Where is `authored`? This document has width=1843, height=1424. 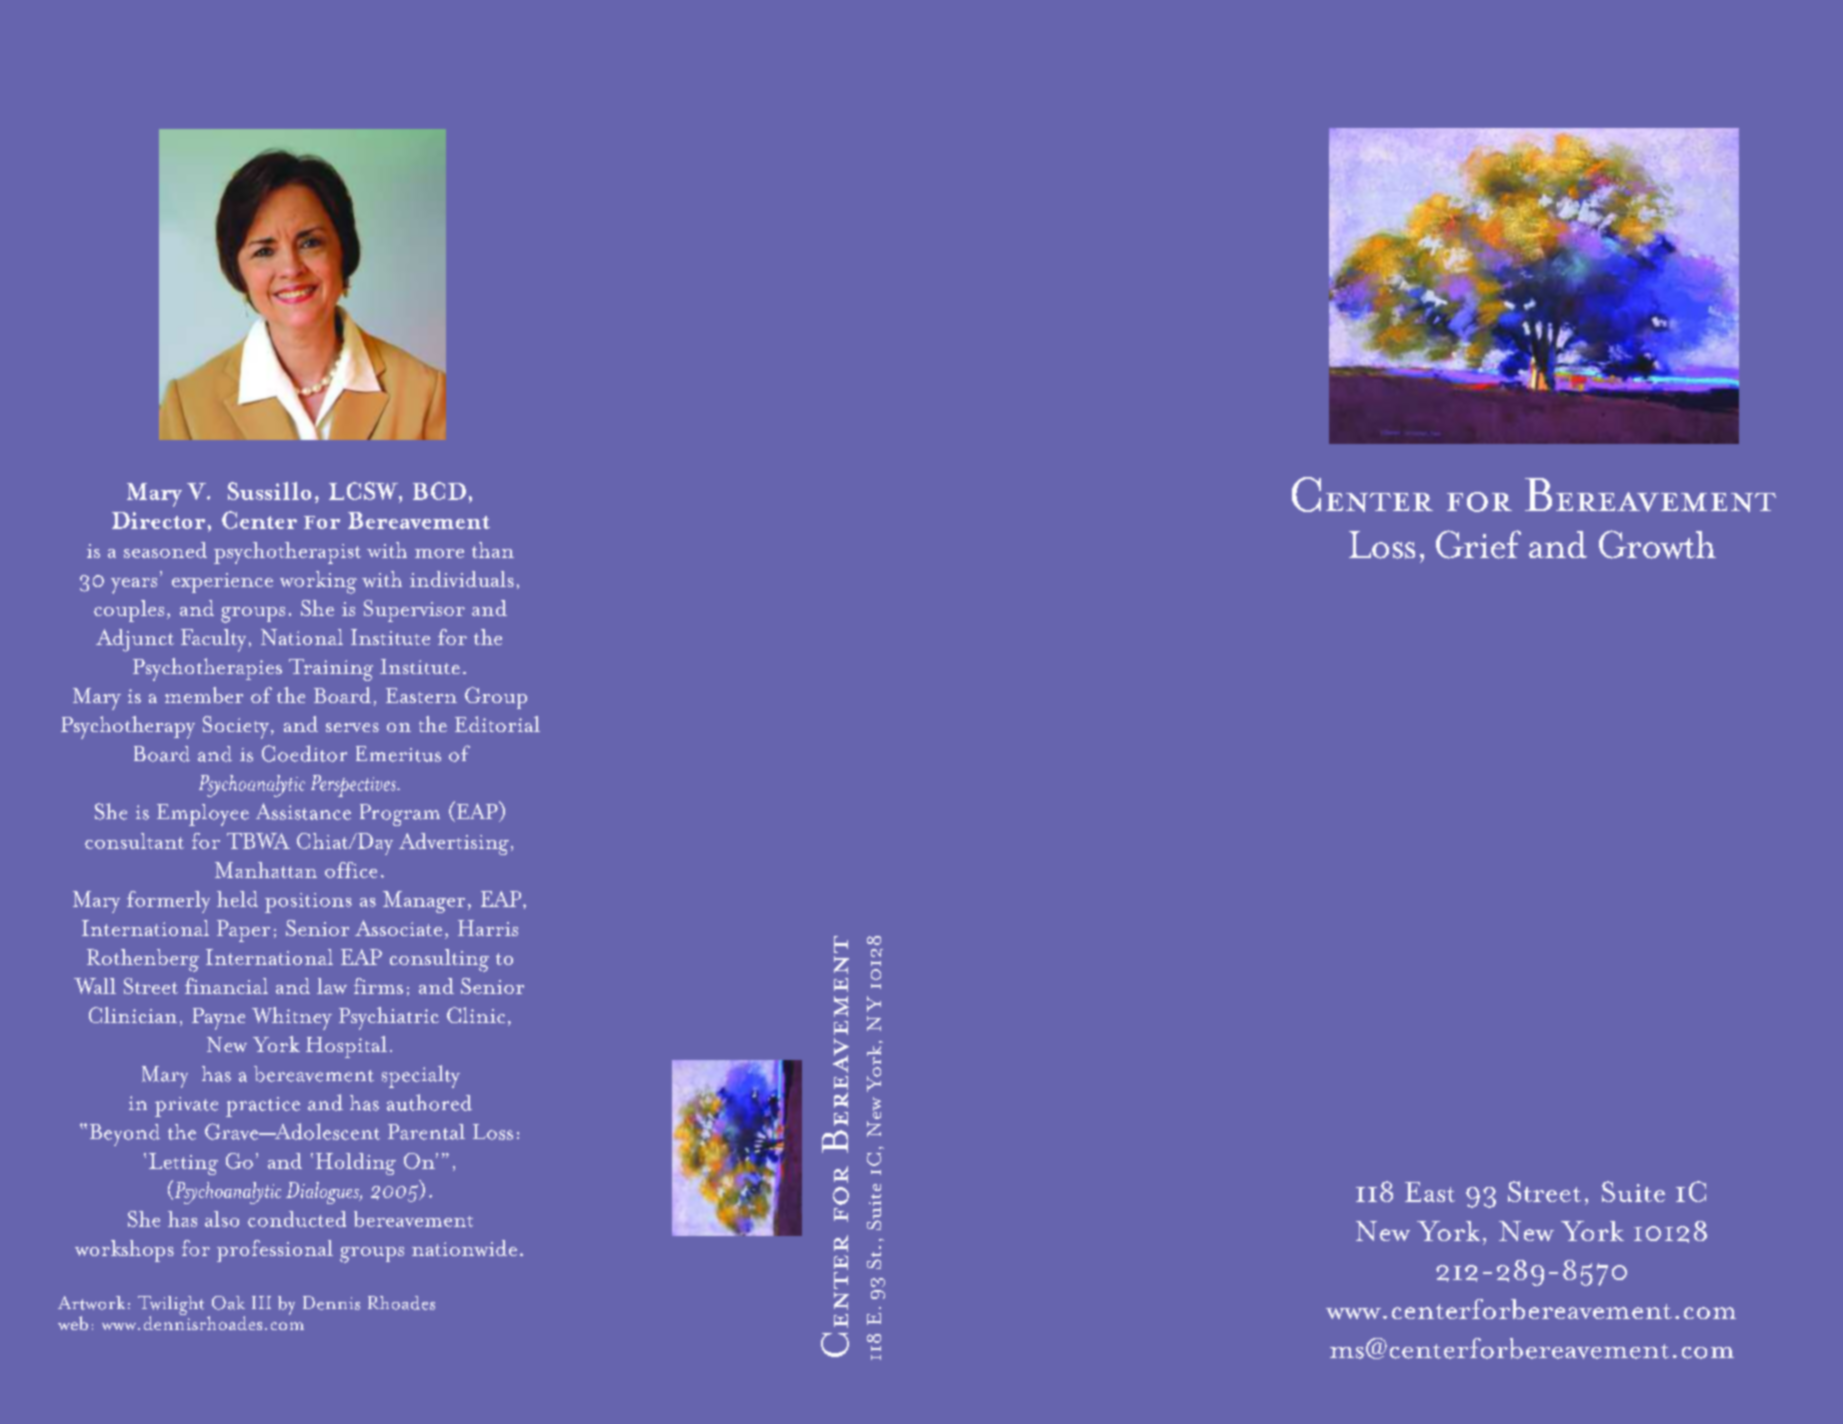
authored is located at coordinates (429, 1102).
